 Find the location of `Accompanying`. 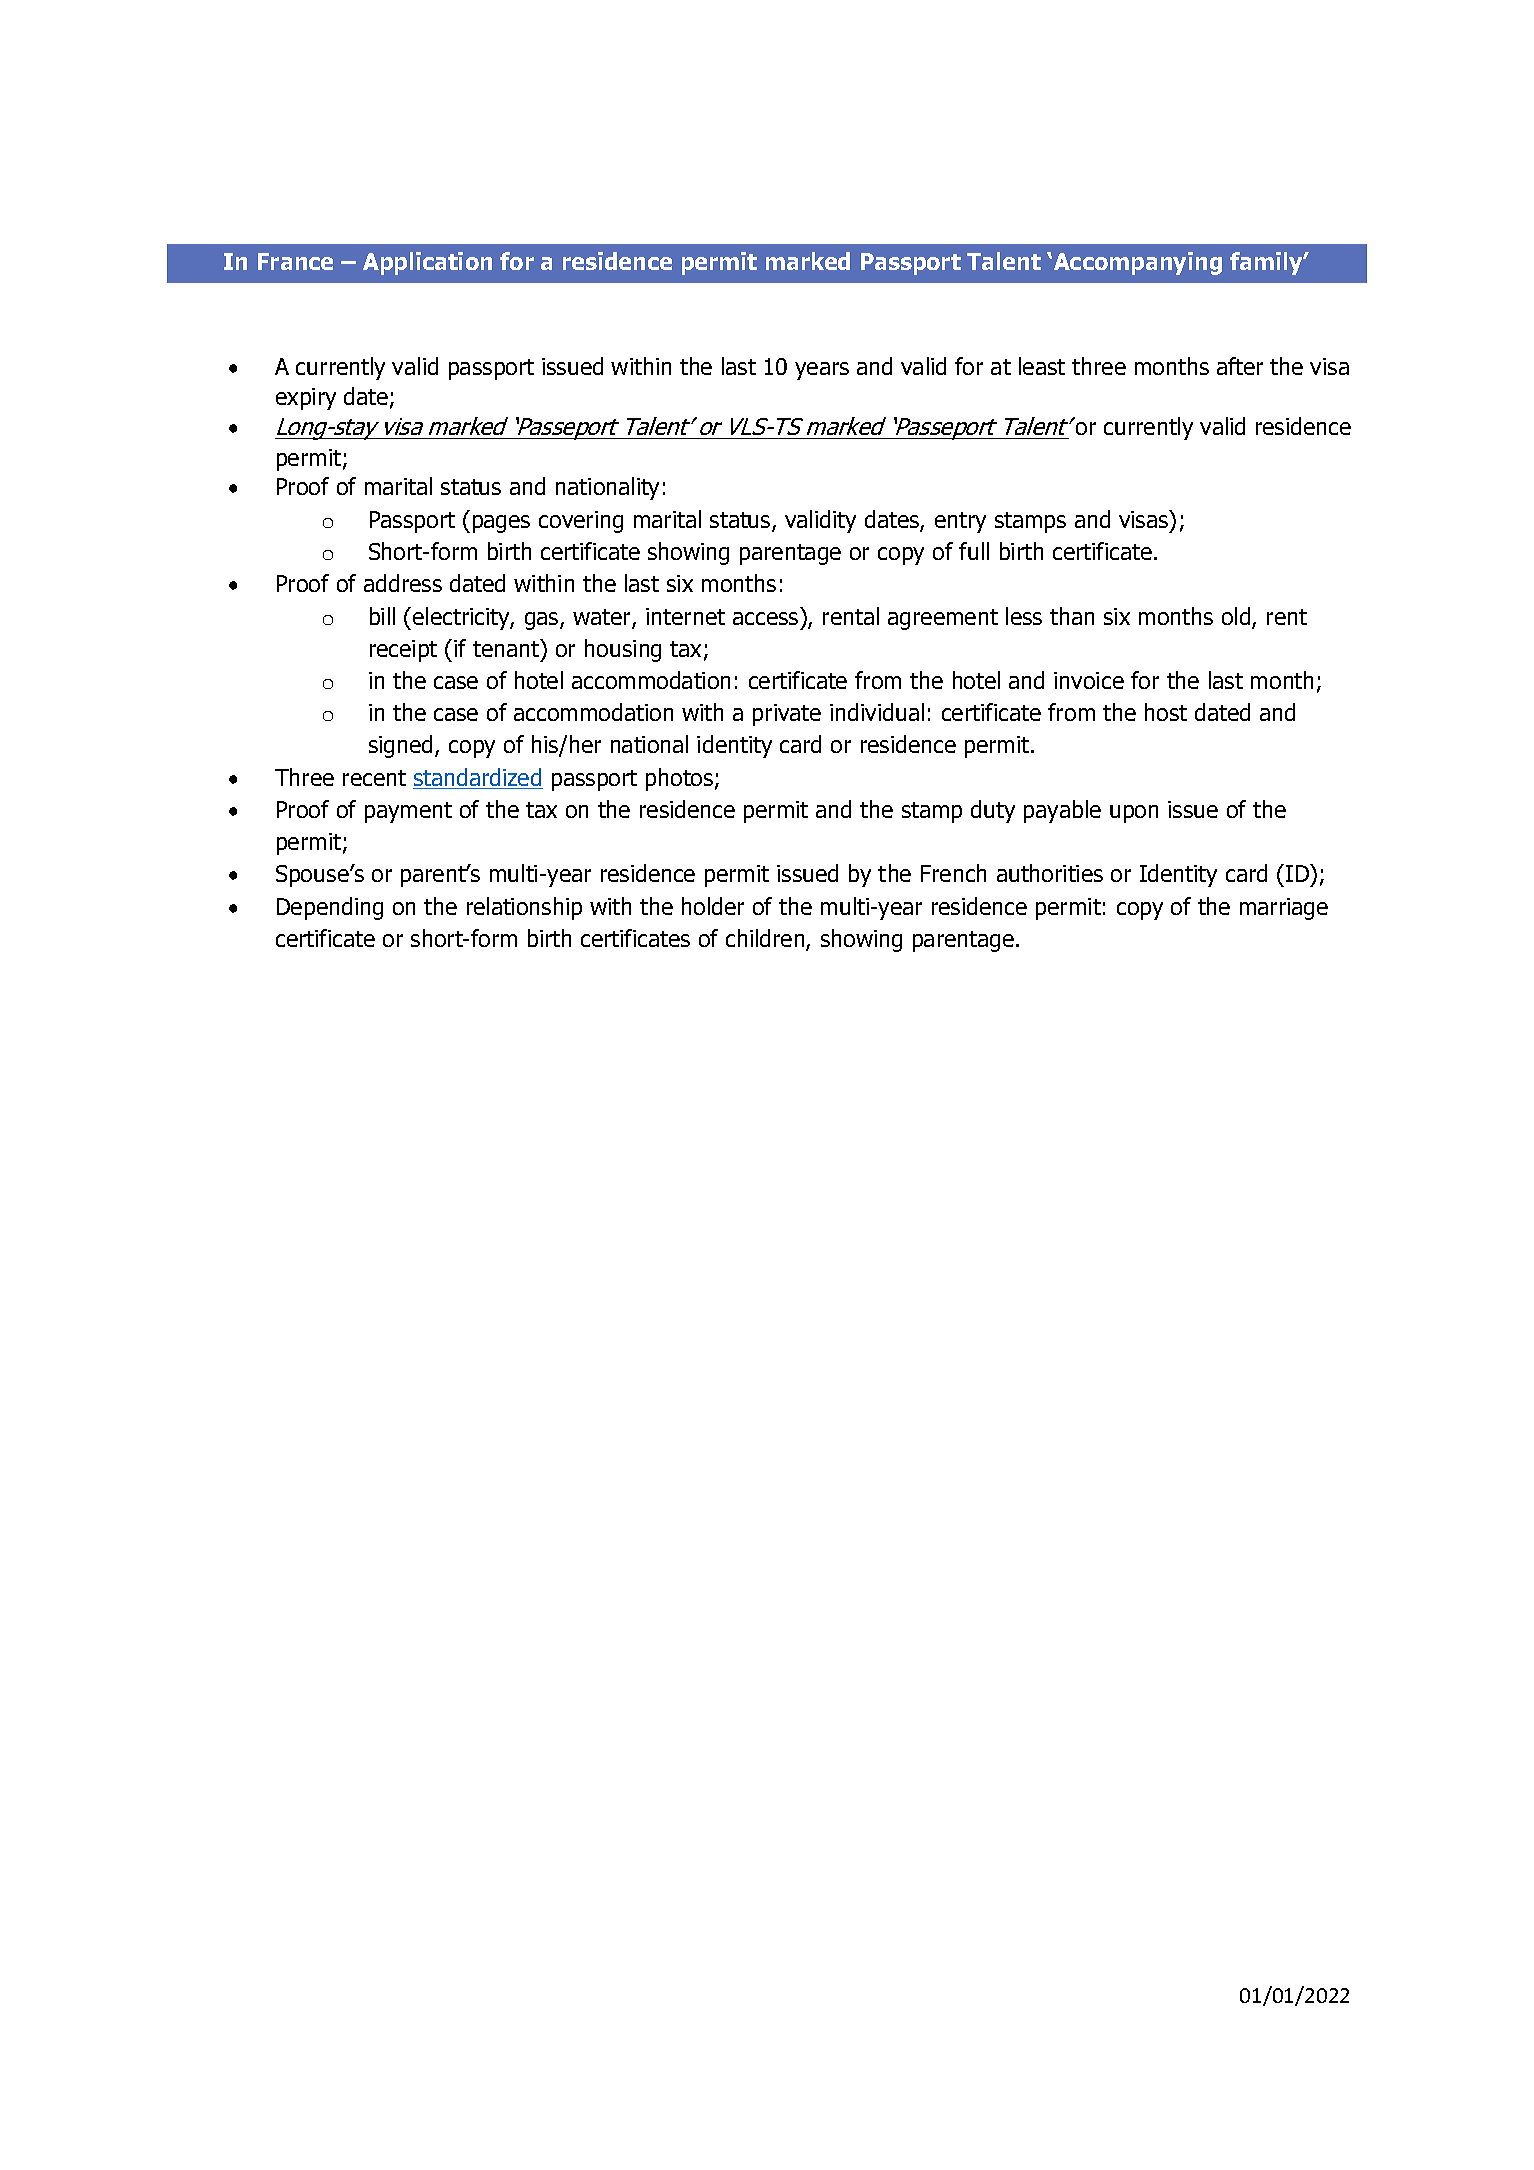

Accompanying is located at coordinates (1138, 263).
